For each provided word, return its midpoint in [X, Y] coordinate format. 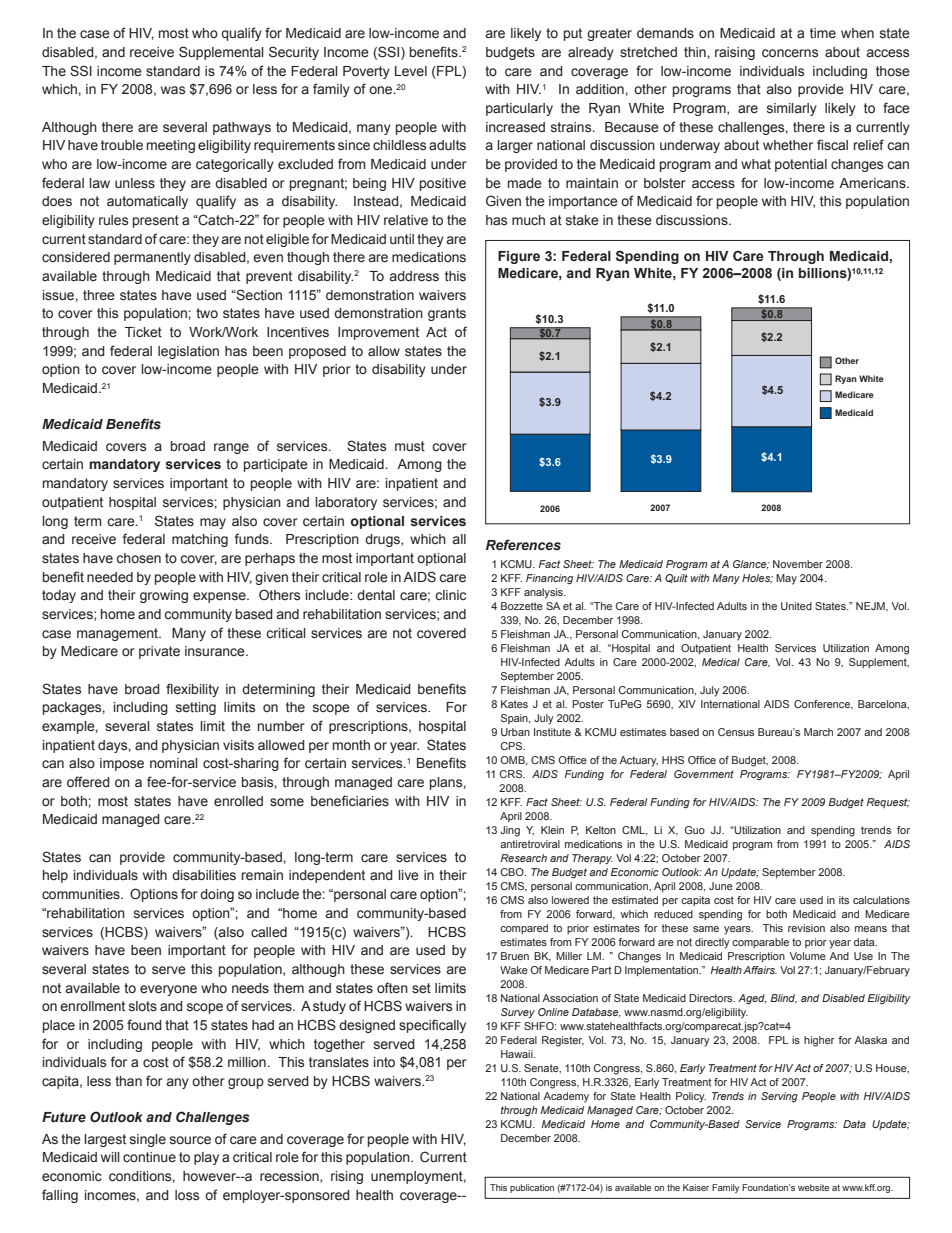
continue [149, 1157]
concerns [790, 53]
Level [411, 71]
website [813, 1187]
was [173, 90]
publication [532, 1188]
